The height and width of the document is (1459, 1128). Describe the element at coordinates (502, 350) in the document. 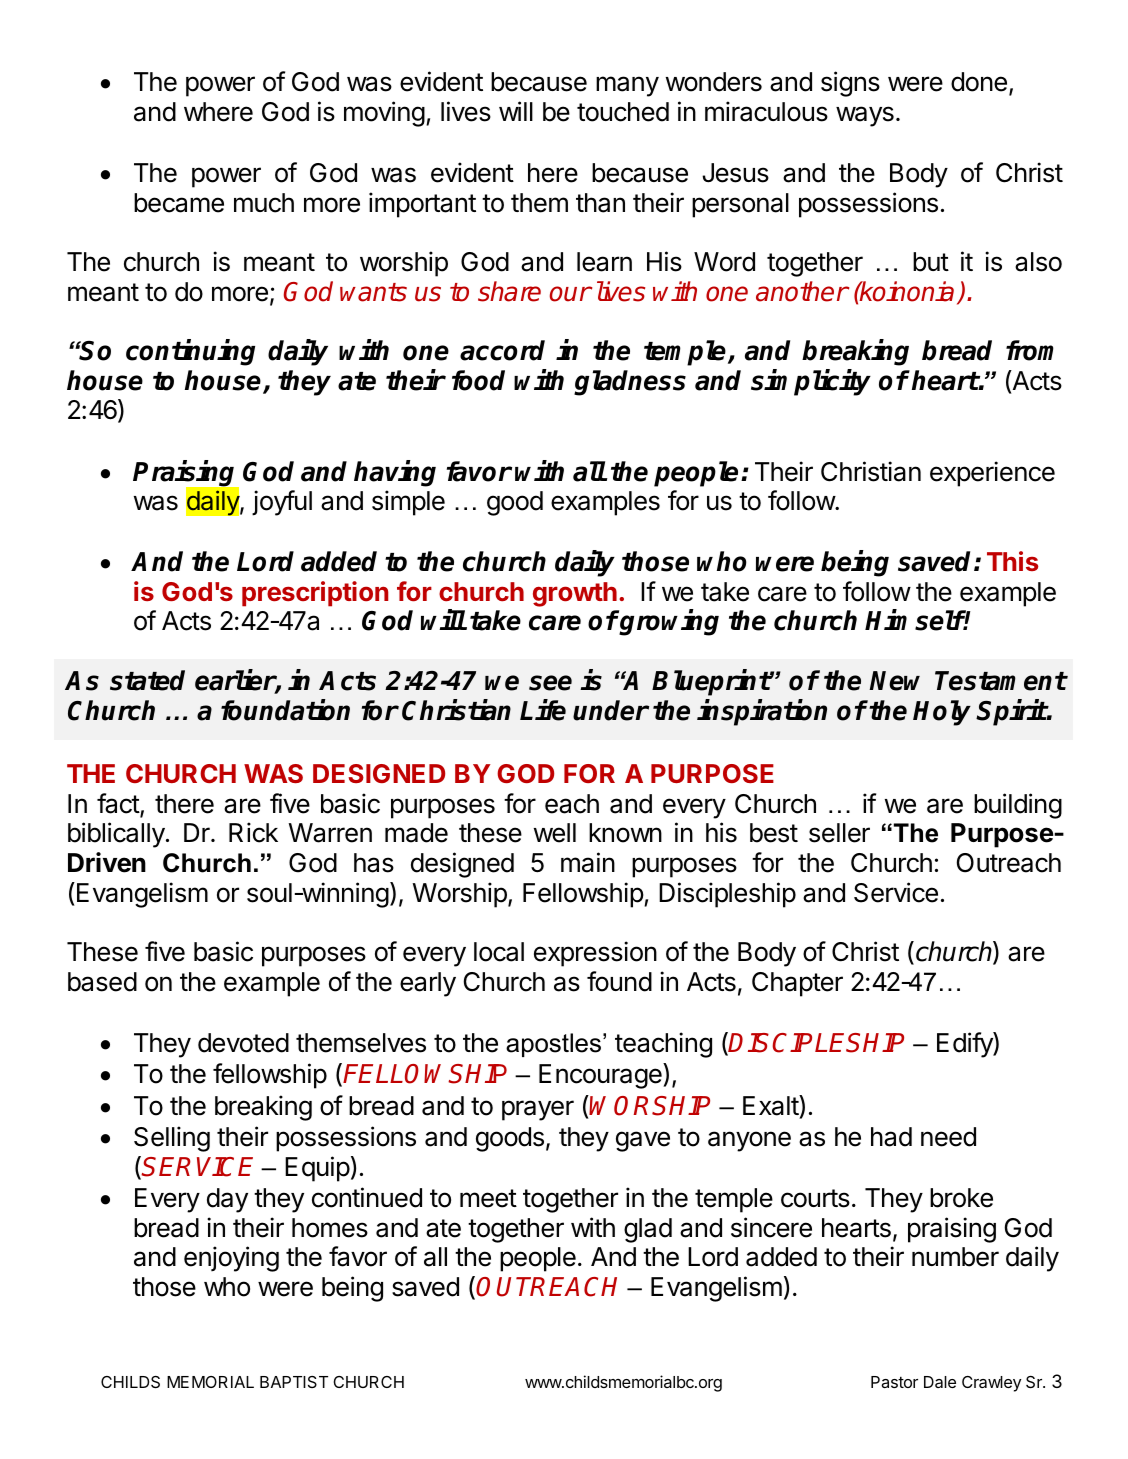

I see `accord` at that location.
